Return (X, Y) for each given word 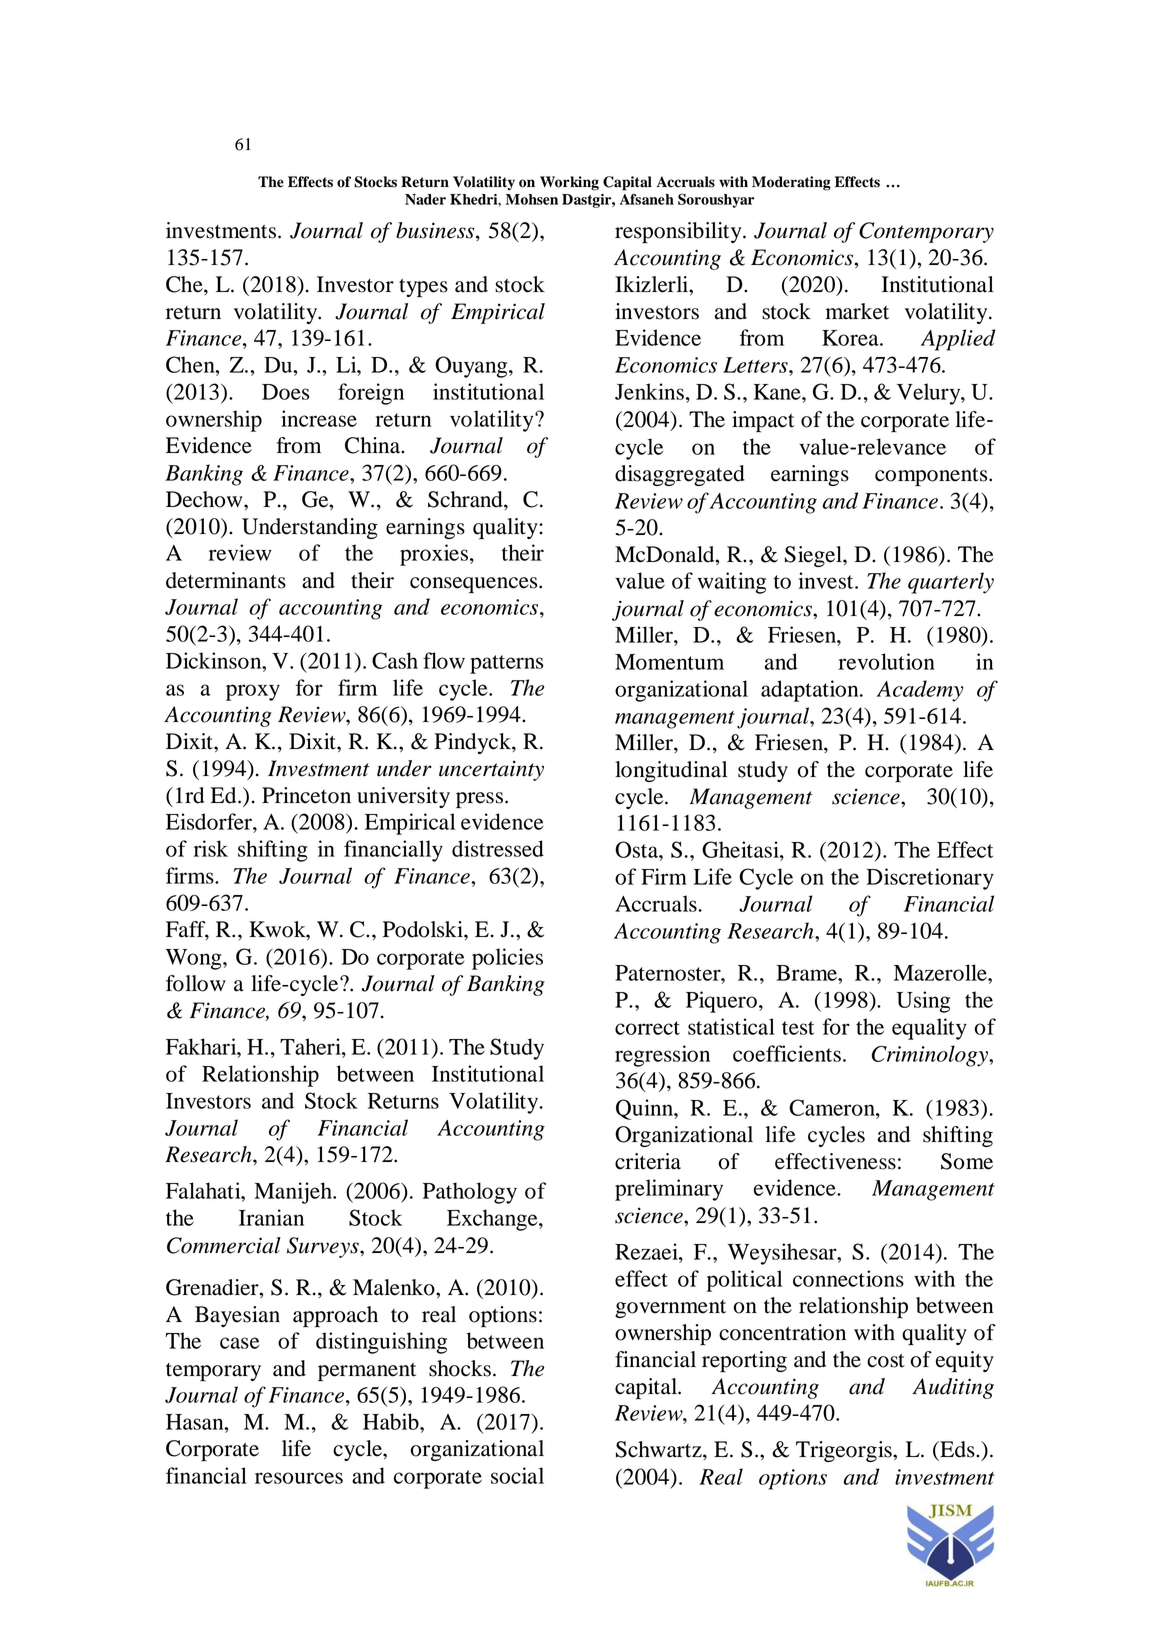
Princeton (306, 795)
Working (569, 183)
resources (299, 1478)
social (517, 1475)
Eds (957, 1449)
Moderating (791, 183)
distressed (498, 848)
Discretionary (930, 879)
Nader (425, 199)
